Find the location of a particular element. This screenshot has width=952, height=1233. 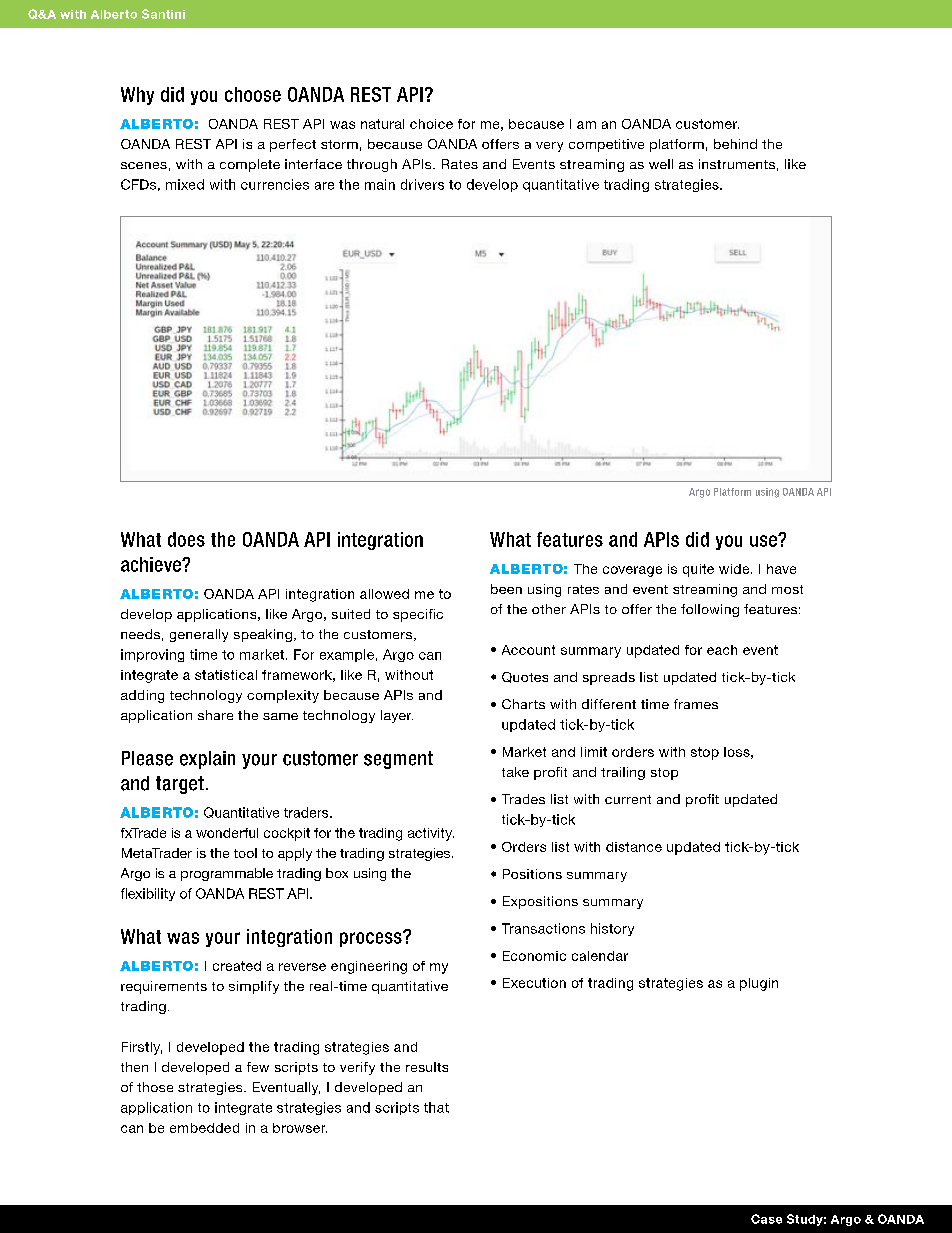

choose is located at coordinates (253, 94).
